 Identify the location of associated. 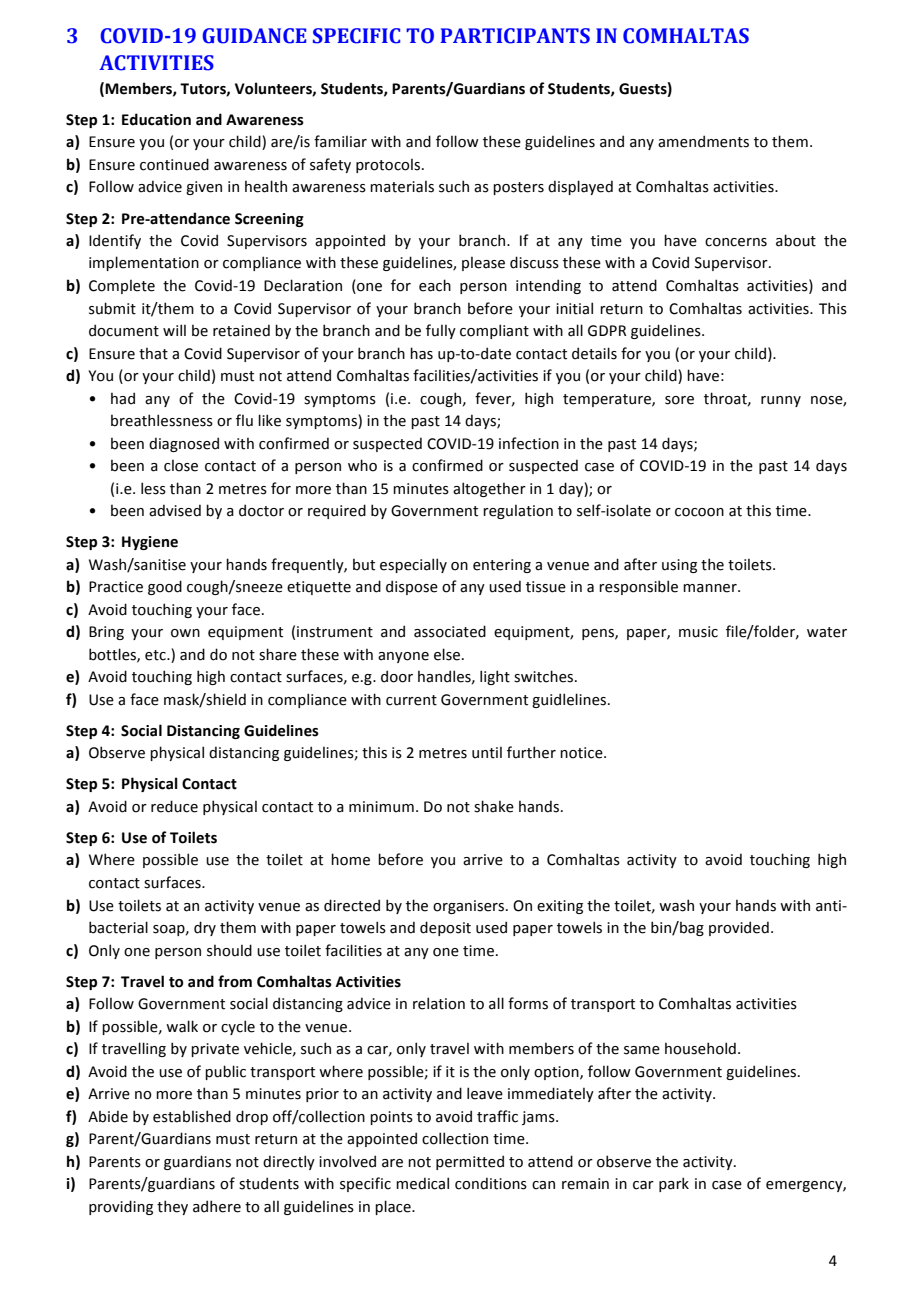
(450, 631).
